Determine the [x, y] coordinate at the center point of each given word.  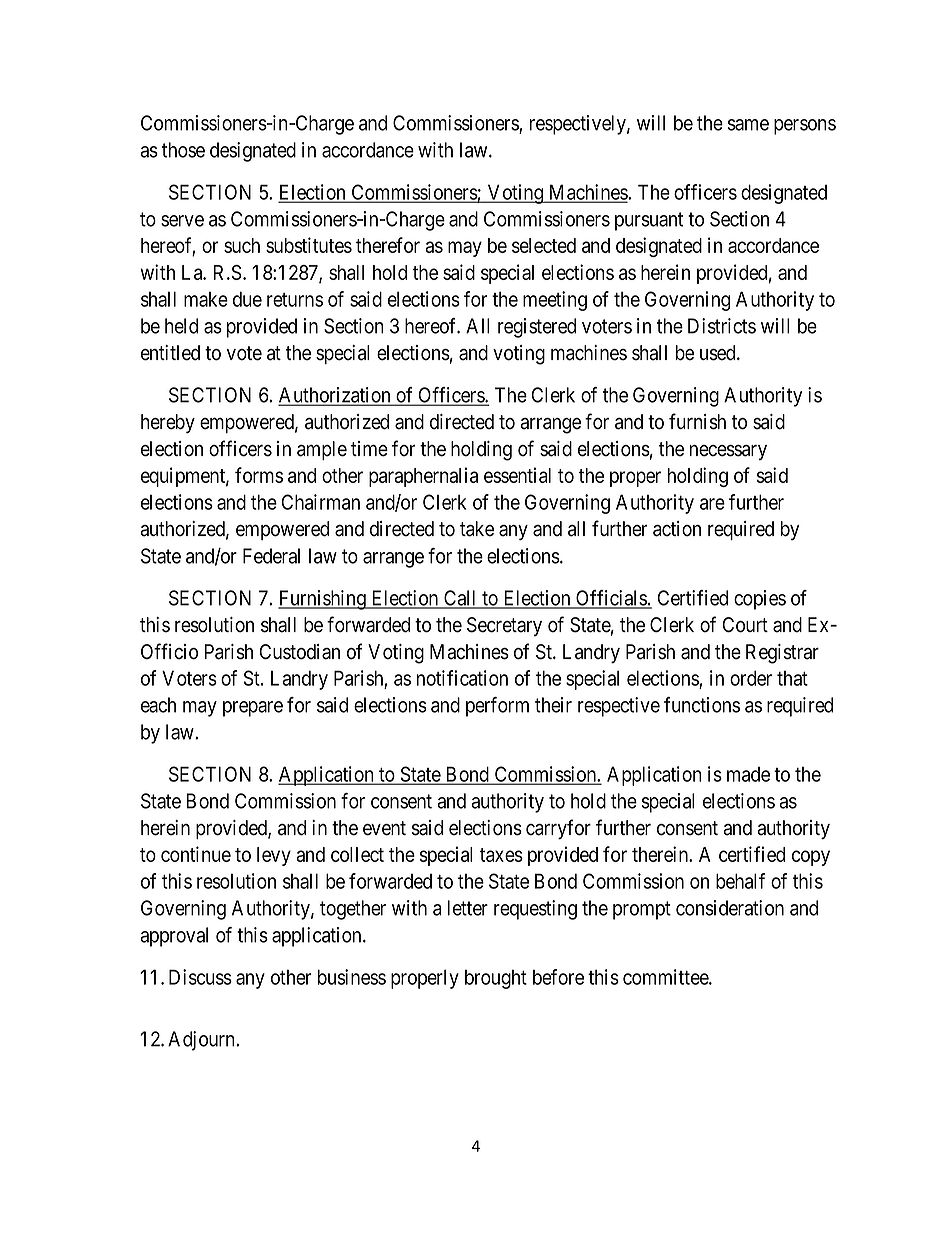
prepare [253, 709]
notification [462, 678]
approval [174, 937]
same [748, 125]
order [751, 678]
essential [517, 475]
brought [496, 979]
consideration [730, 908]
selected [544, 245]
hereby [168, 424]
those [183, 150]
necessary [728, 452]
